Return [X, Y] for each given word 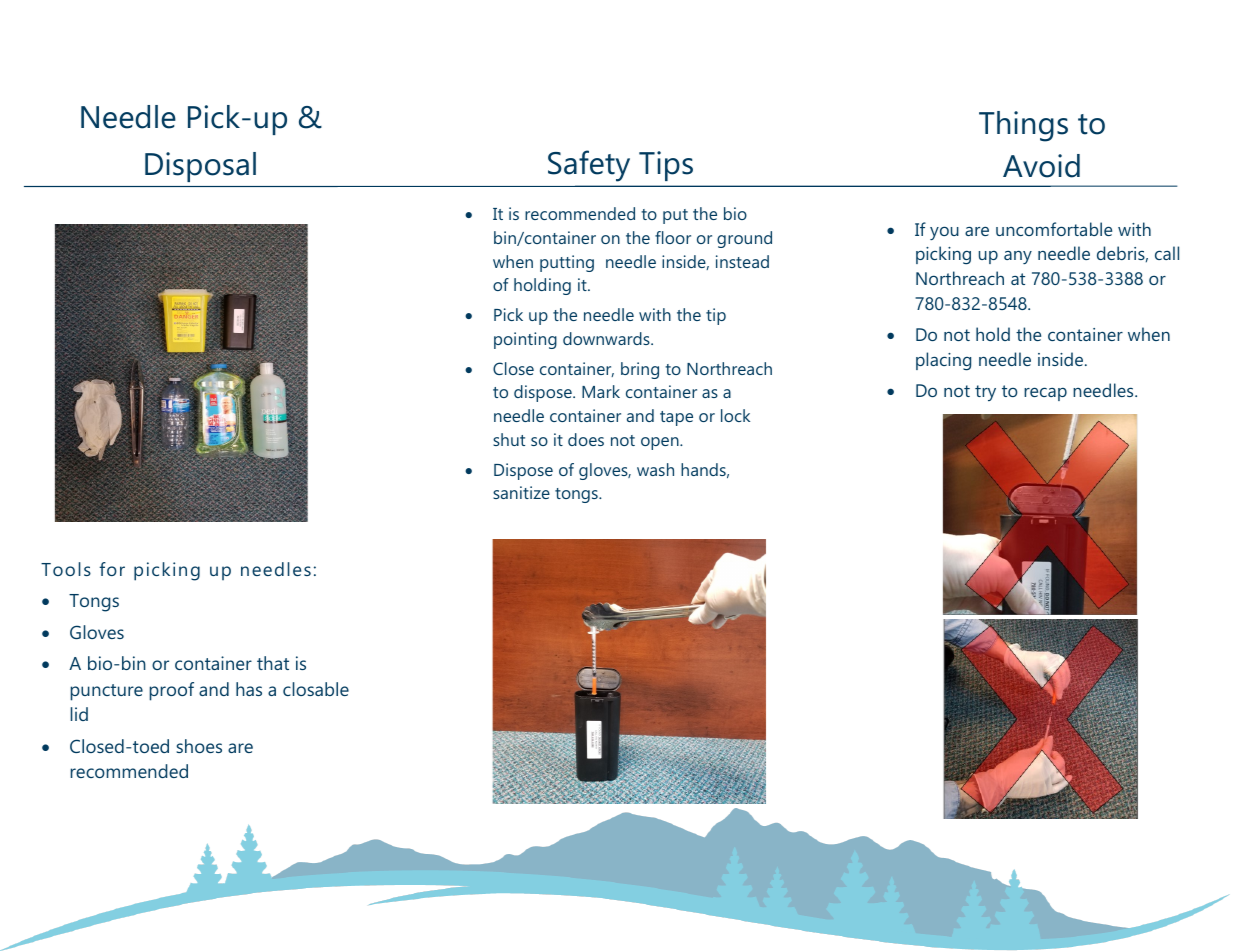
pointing [525, 340]
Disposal [200, 167]
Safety [589, 166]
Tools [66, 569]
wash [655, 469]
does [586, 439]
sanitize [521, 492]
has [249, 689]
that [273, 663]
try [985, 393]
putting [567, 263]
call [1167, 253]
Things [1023, 126]
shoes [199, 746]
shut [509, 439]
